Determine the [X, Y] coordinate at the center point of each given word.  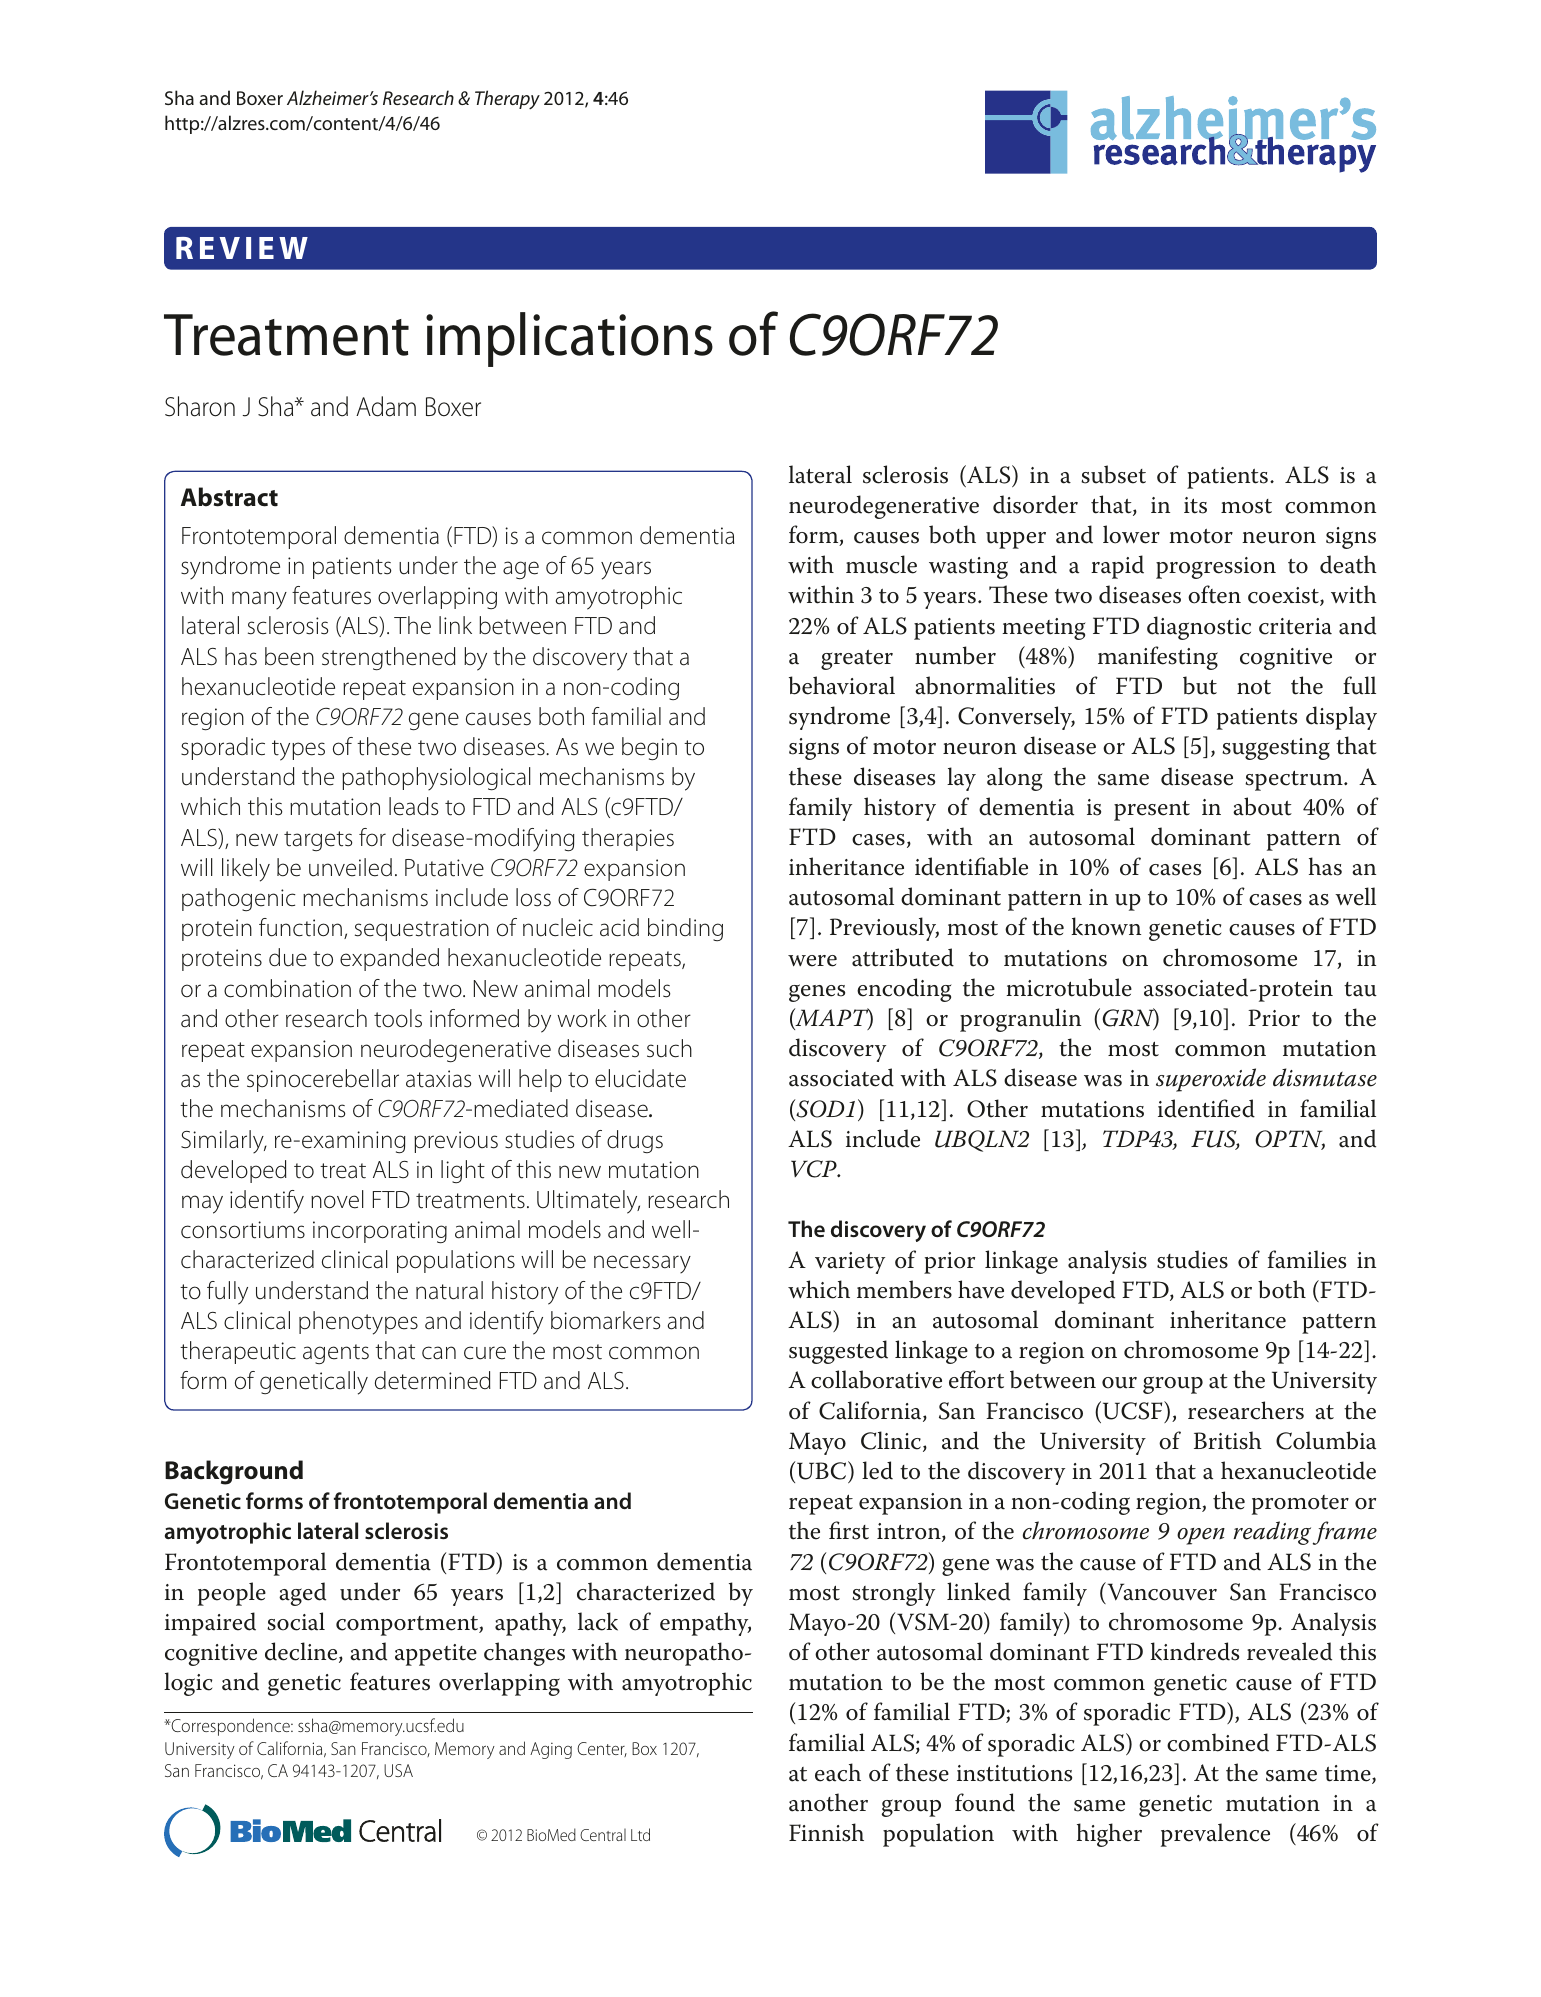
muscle [881, 564]
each [838, 1772]
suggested [838, 1352]
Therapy [507, 100]
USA [398, 1770]
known [1106, 926]
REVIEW [242, 248]
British [1228, 1440]
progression [1216, 568]
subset [1113, 474]
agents [336, 1354]
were [812, 961]
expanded [389, 959]
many [259, 600]
